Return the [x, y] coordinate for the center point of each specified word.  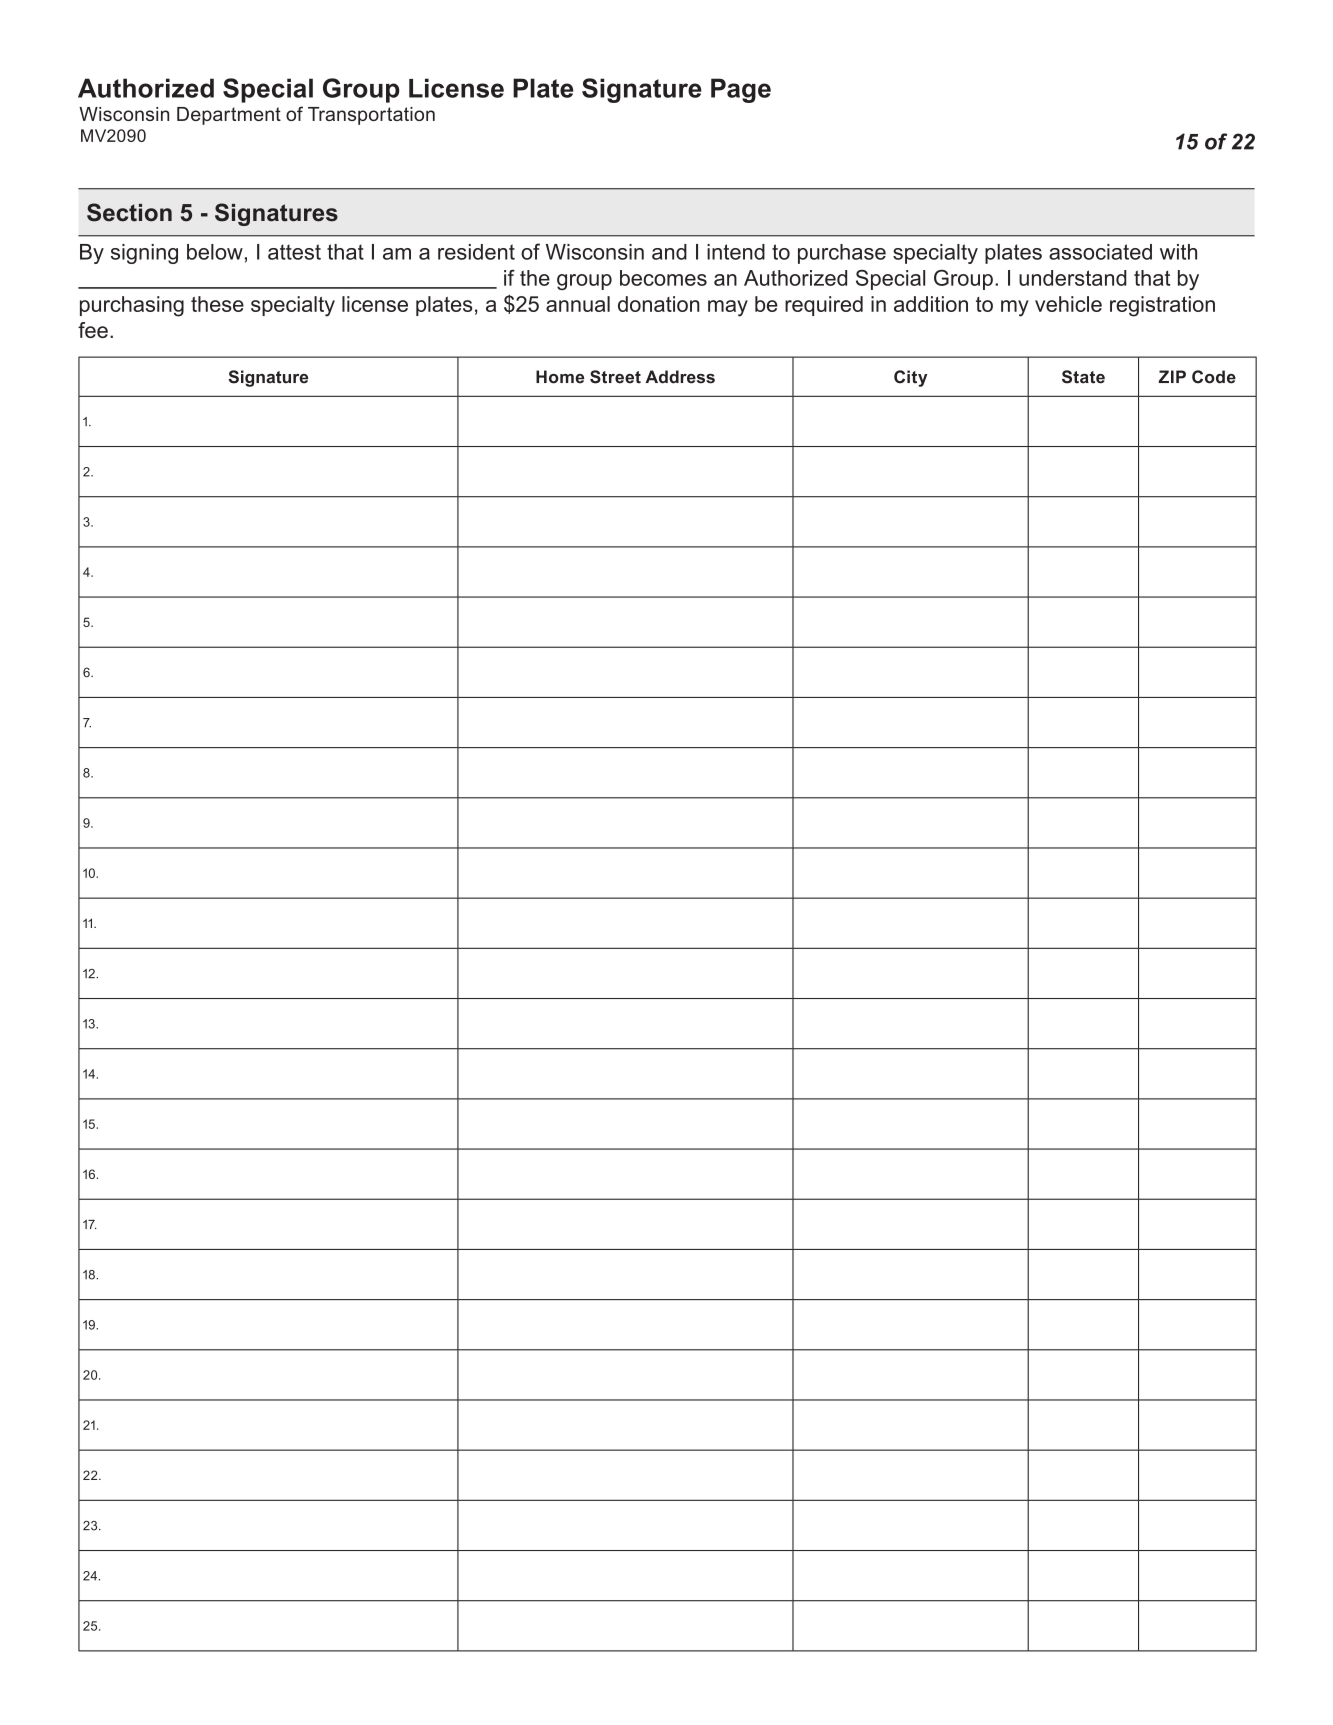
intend [736, 252]
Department [229, 116]
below [215, 252]
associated [1100, 252]
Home [560, 377]
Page [741, 90]
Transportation [371, 116]
